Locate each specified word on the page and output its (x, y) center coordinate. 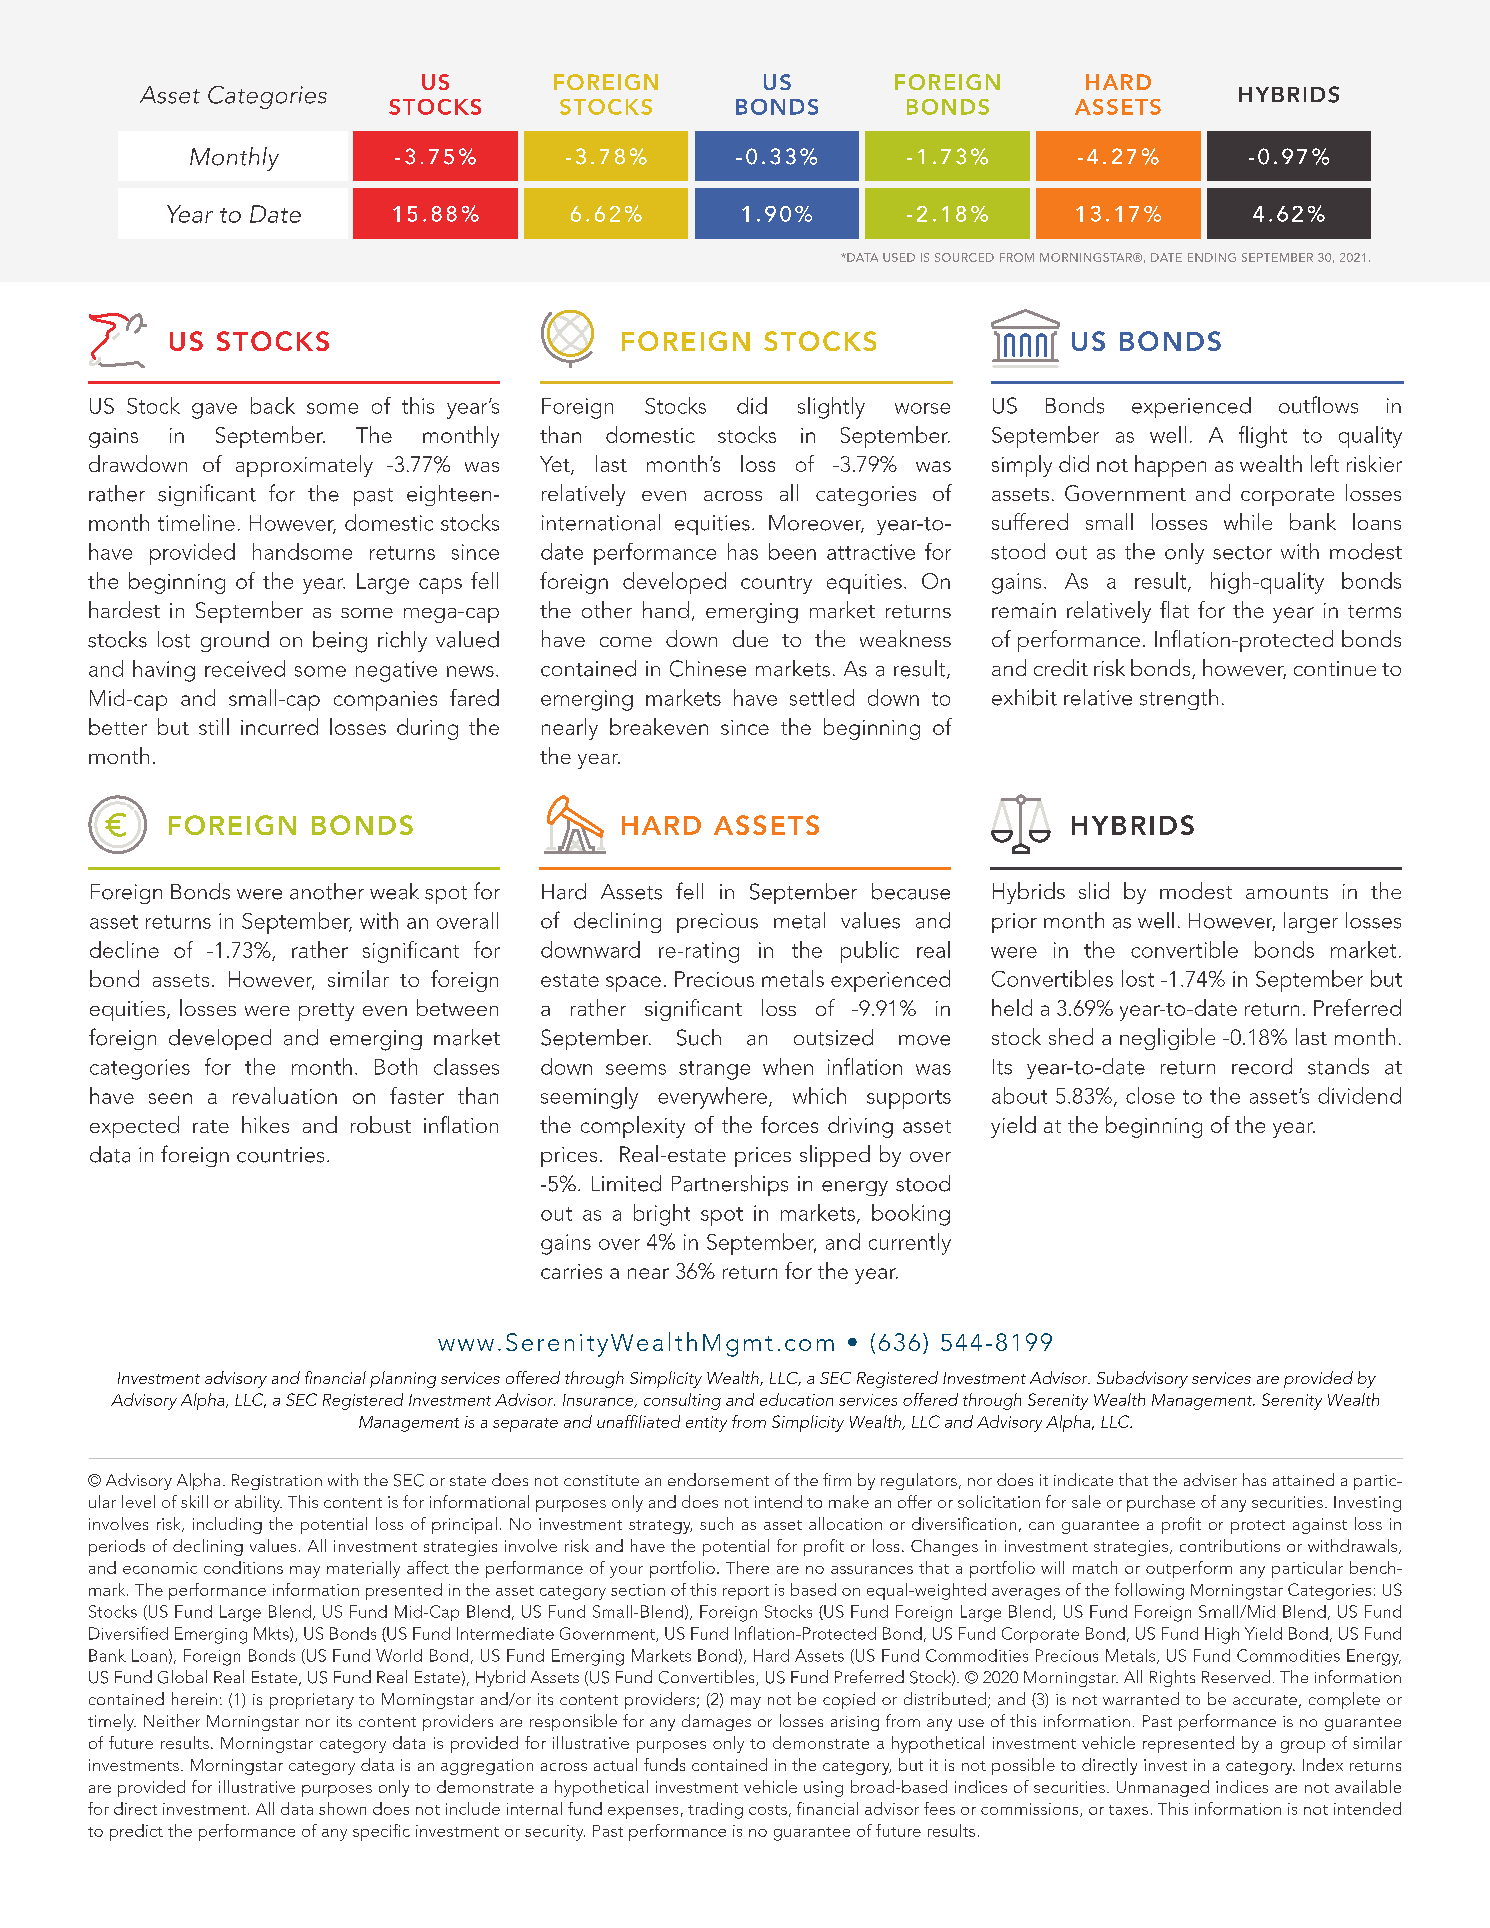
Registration (277, 1482)
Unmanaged (1163, 1788)
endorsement (718, 1479)
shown (342, 1808)
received (245, 668)
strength (1179, 699)
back (273, 405)
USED (899, 257)
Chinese (708, 668)
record (1262, 1066)
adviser (1210, 1479)
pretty (326, 1012)
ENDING (1212, 257)
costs (768, 1810)
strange (714, 1070)
